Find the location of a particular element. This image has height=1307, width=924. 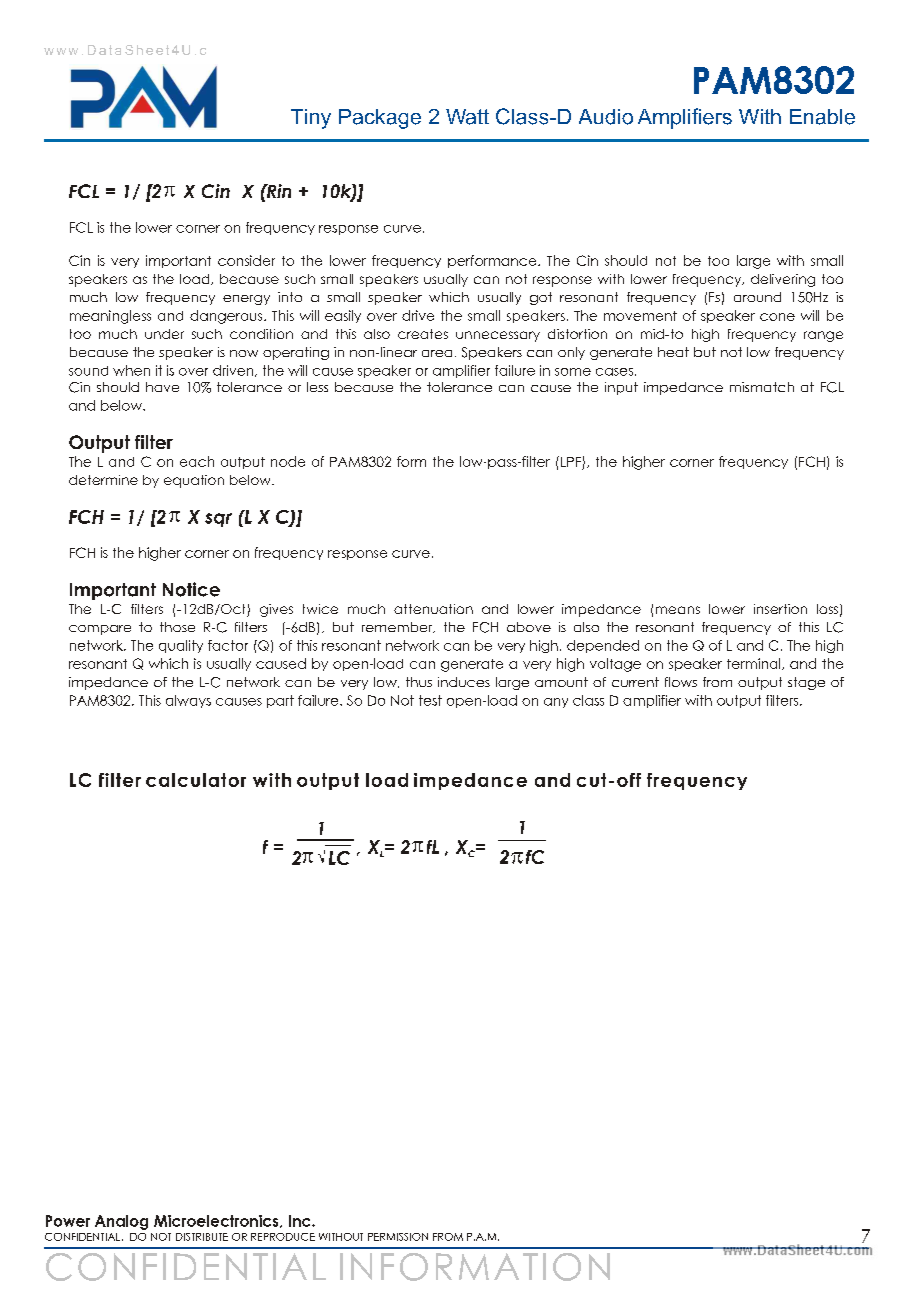

calculator is located at coordinates (196, 780).
